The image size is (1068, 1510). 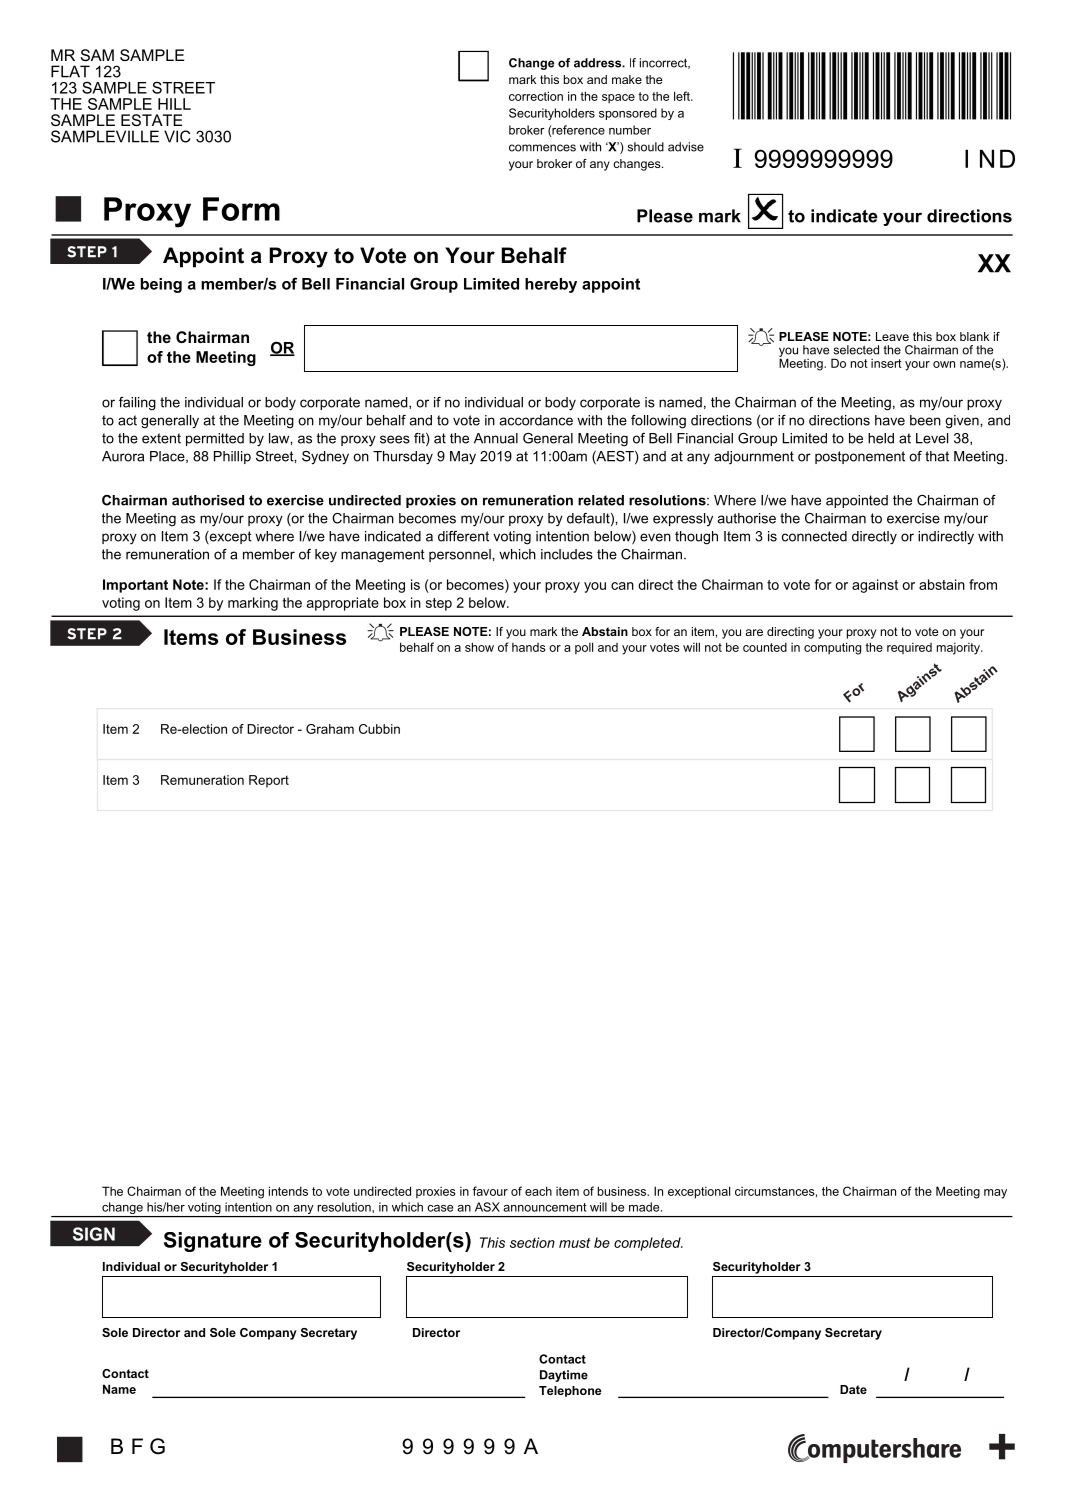 I want to click on Graham, so click(x=330, y=729).
